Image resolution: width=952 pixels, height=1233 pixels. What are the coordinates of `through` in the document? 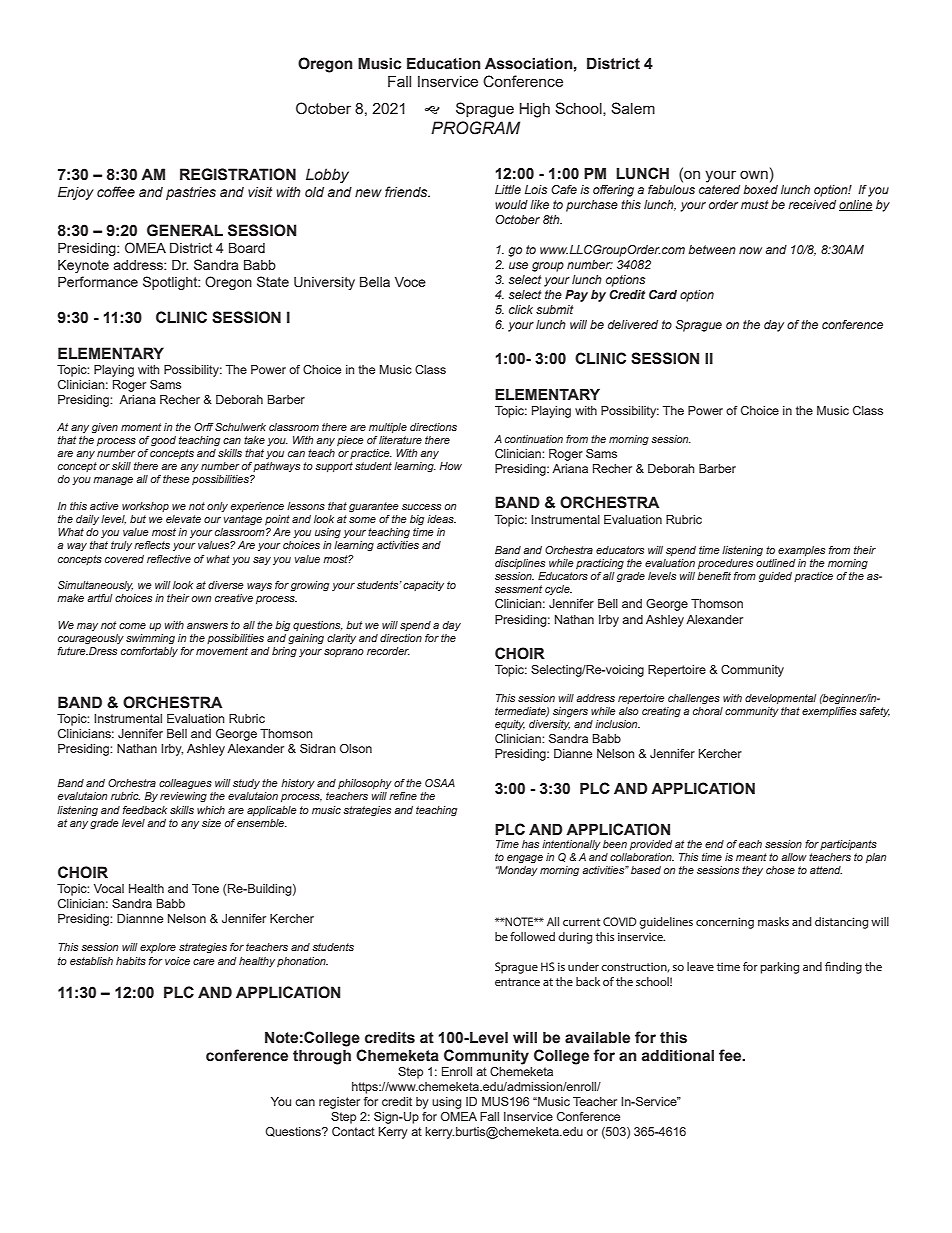 It's located at (322, 1057).
